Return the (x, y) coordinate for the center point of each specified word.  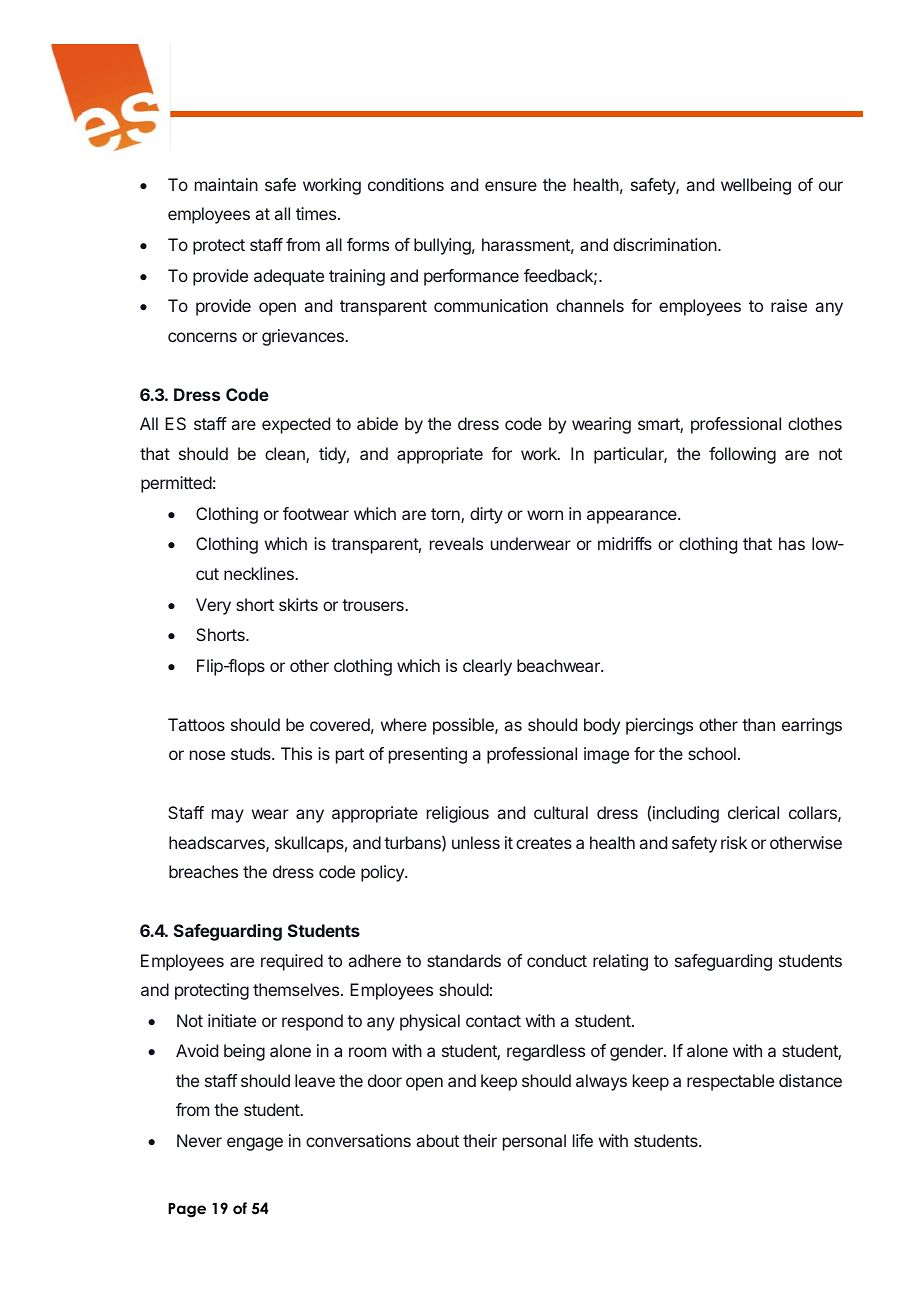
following (742, 455)
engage (255, 1144)
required (292, 962)
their (480, 1140)
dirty (486, 515)
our (831, 186)
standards (464, 960)
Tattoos (196, 724)
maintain (226, 184)
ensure (511, 186)
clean (286, 455)
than (758, 724)
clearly (487, 667)
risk (734, 842)
